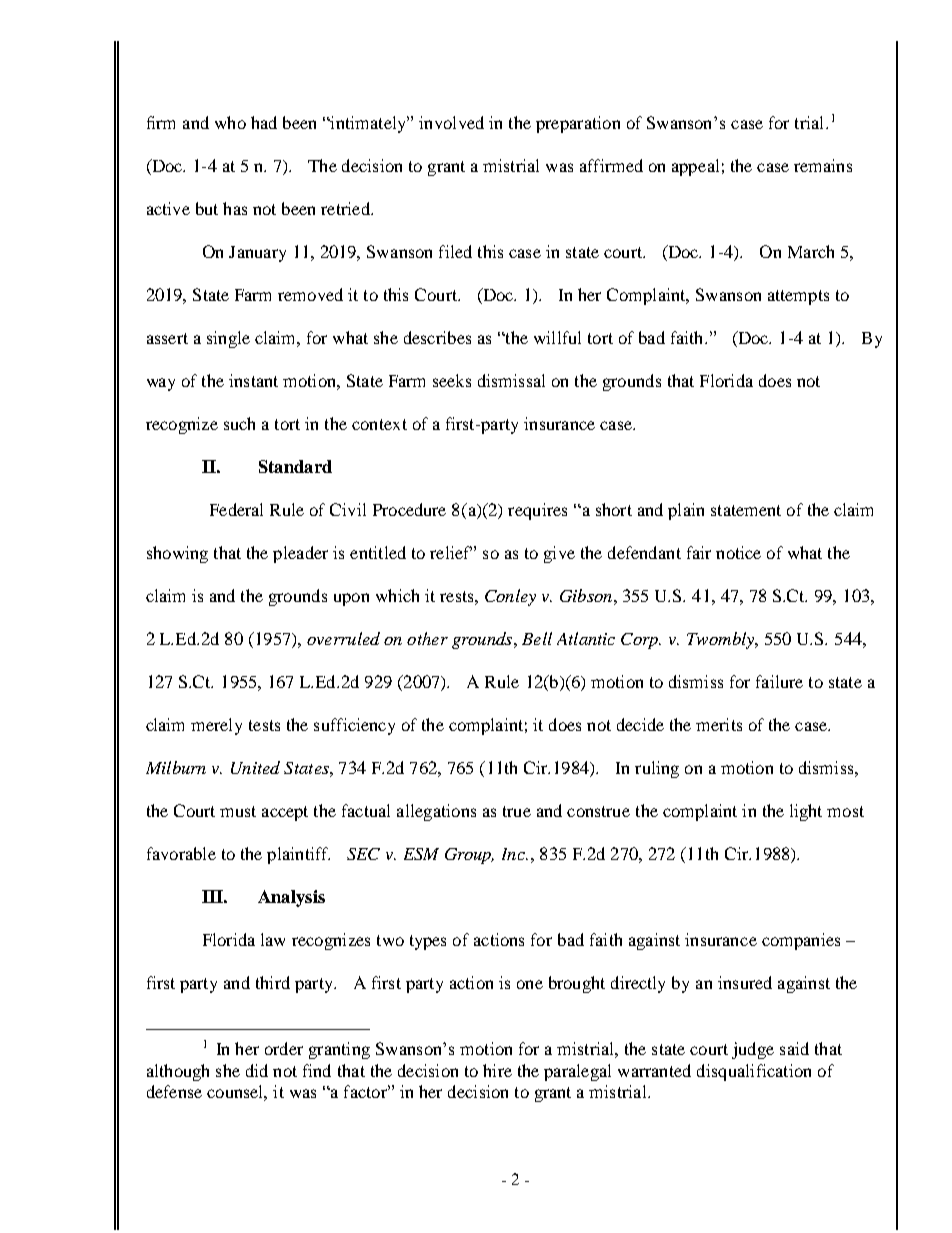  What do you see at coordinates (451, 122) in the screenshot?
I see `involved` at bounding box center [451, 122].
